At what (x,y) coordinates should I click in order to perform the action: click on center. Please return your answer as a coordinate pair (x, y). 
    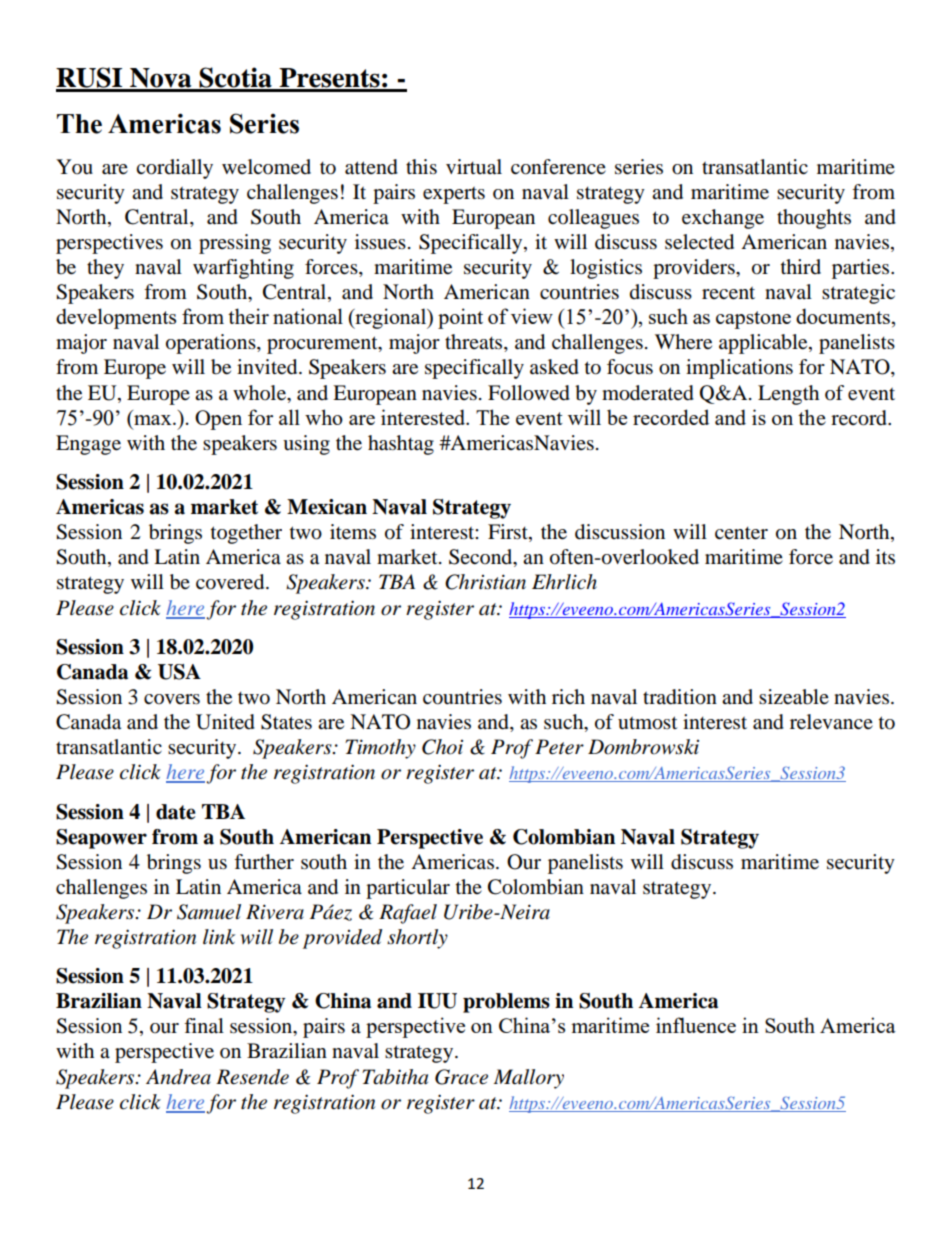
    Looking at the image, I should click on (741, 533).
